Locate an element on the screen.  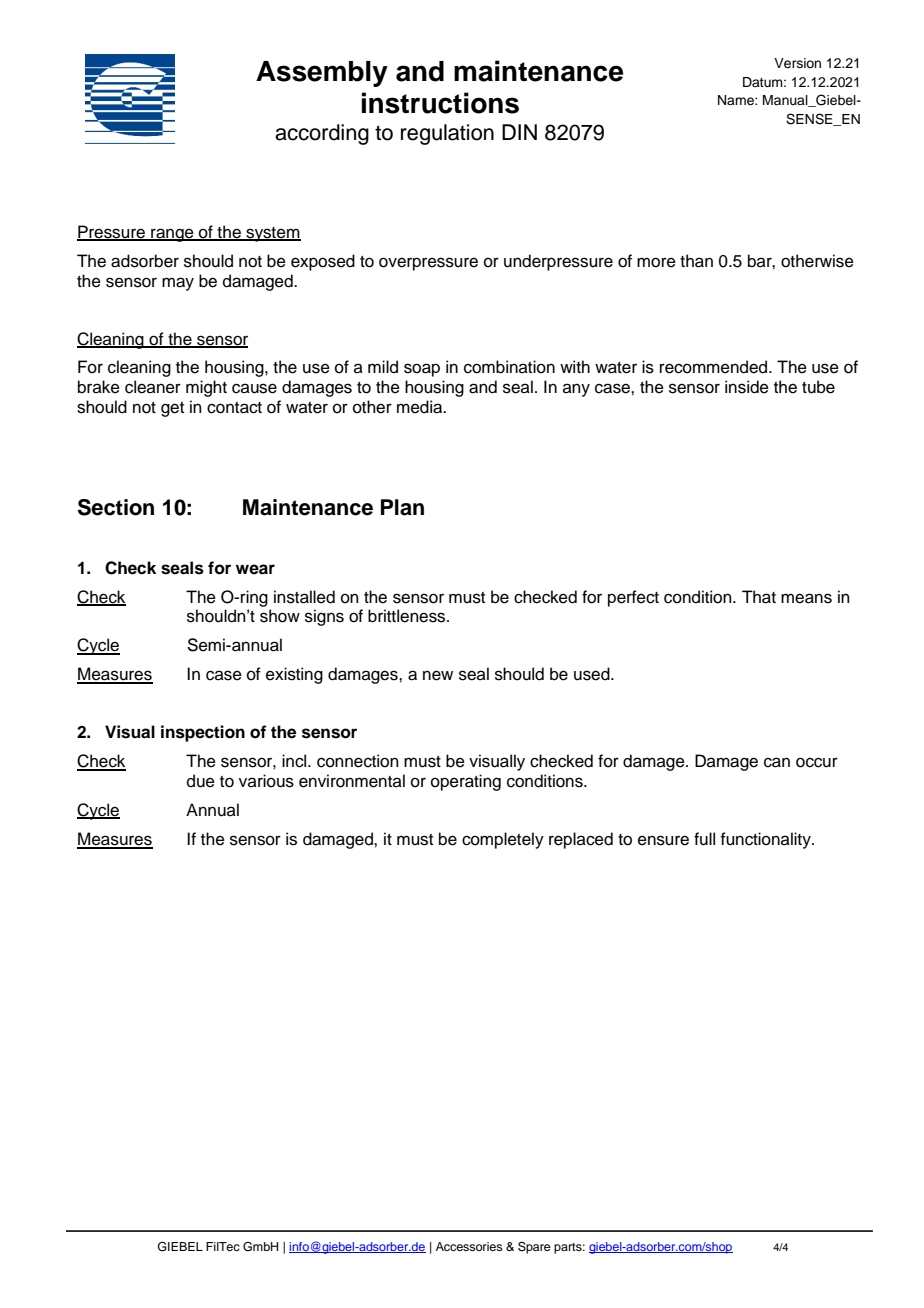
Version is located at coordinates (797, 63).
